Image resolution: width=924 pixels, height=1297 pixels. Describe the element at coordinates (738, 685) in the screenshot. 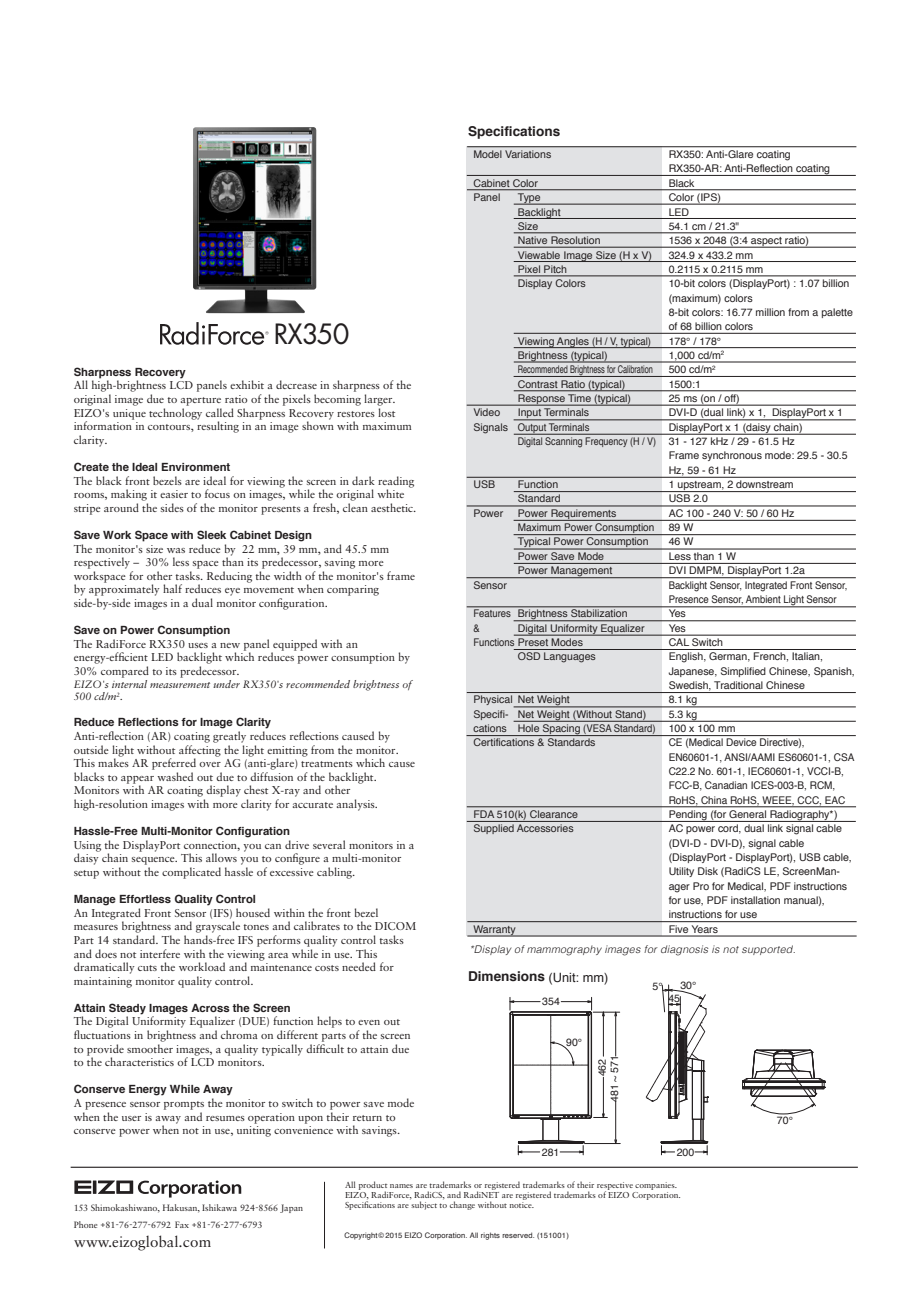

I see `Traditional` at that location.
